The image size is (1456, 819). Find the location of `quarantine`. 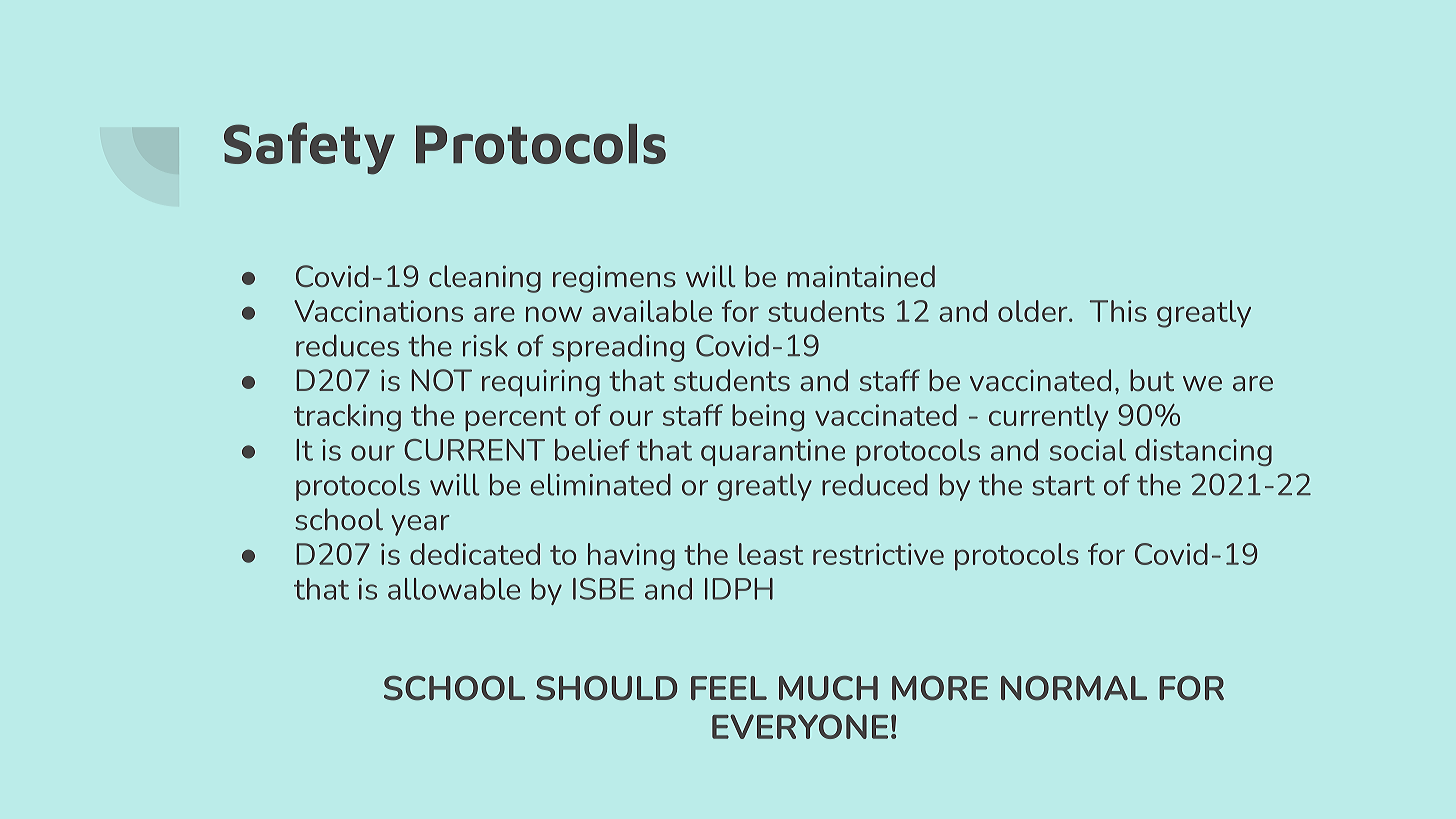

quarantine is located at coordinates (773, 452).
